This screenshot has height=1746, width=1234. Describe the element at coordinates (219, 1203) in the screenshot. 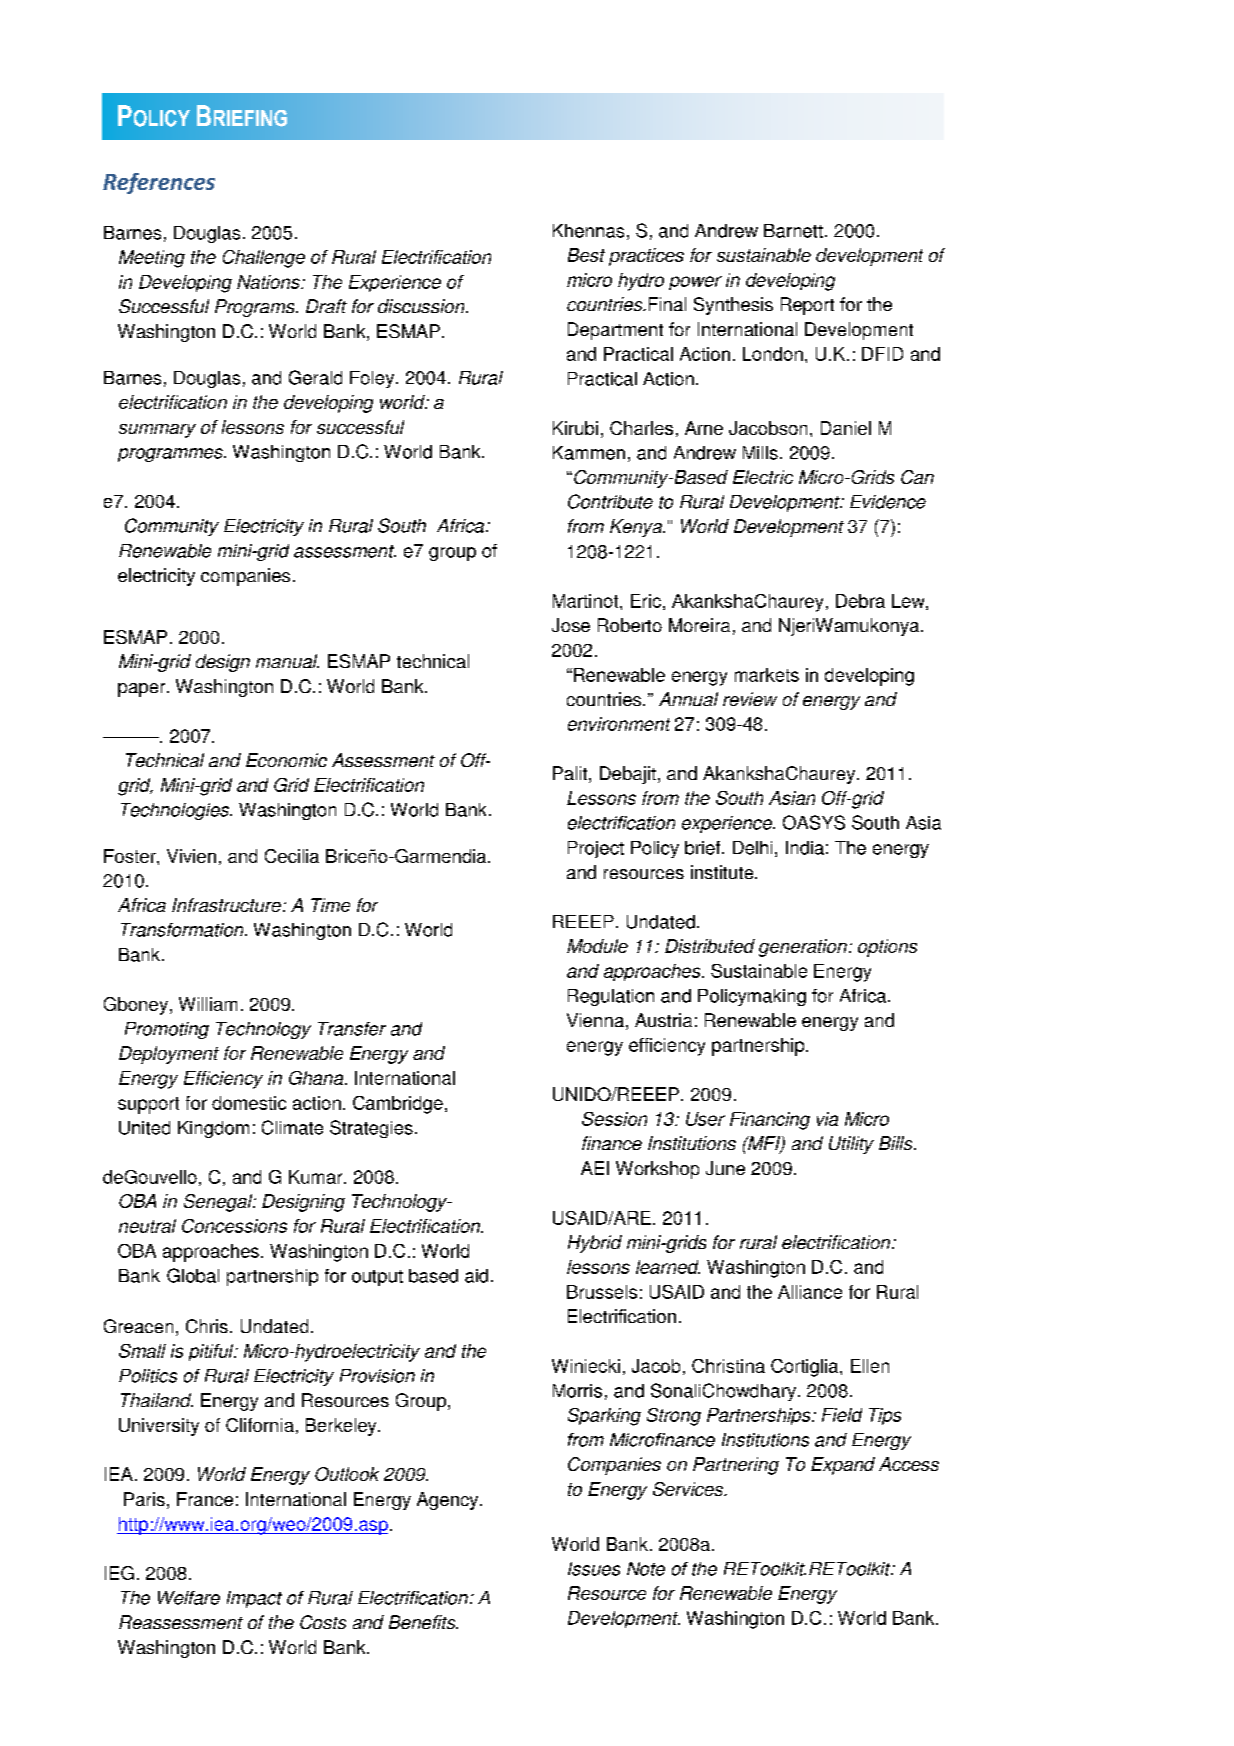

I see `Senegal` at that location.
